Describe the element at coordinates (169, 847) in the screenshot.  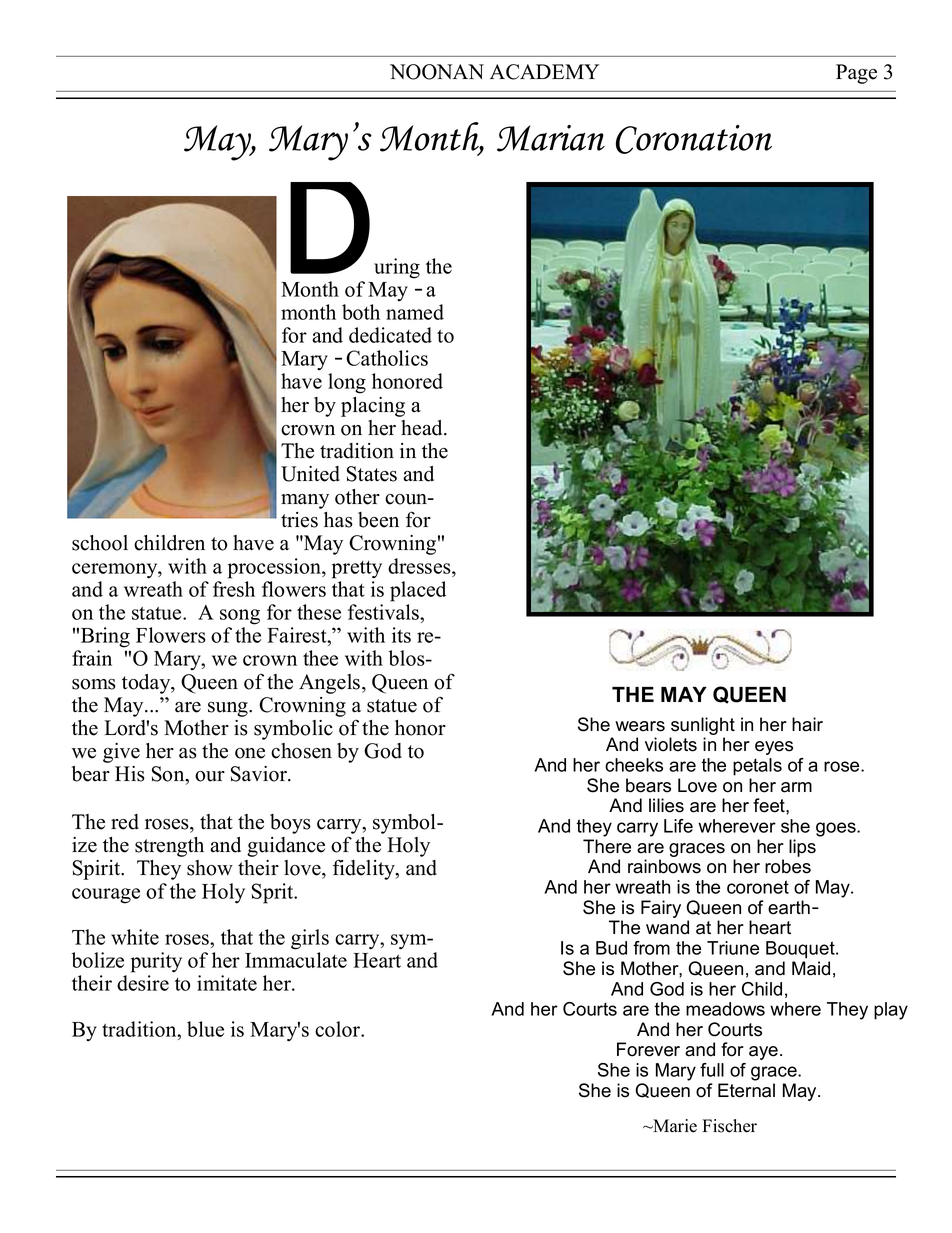
I see `strength` at that location.
